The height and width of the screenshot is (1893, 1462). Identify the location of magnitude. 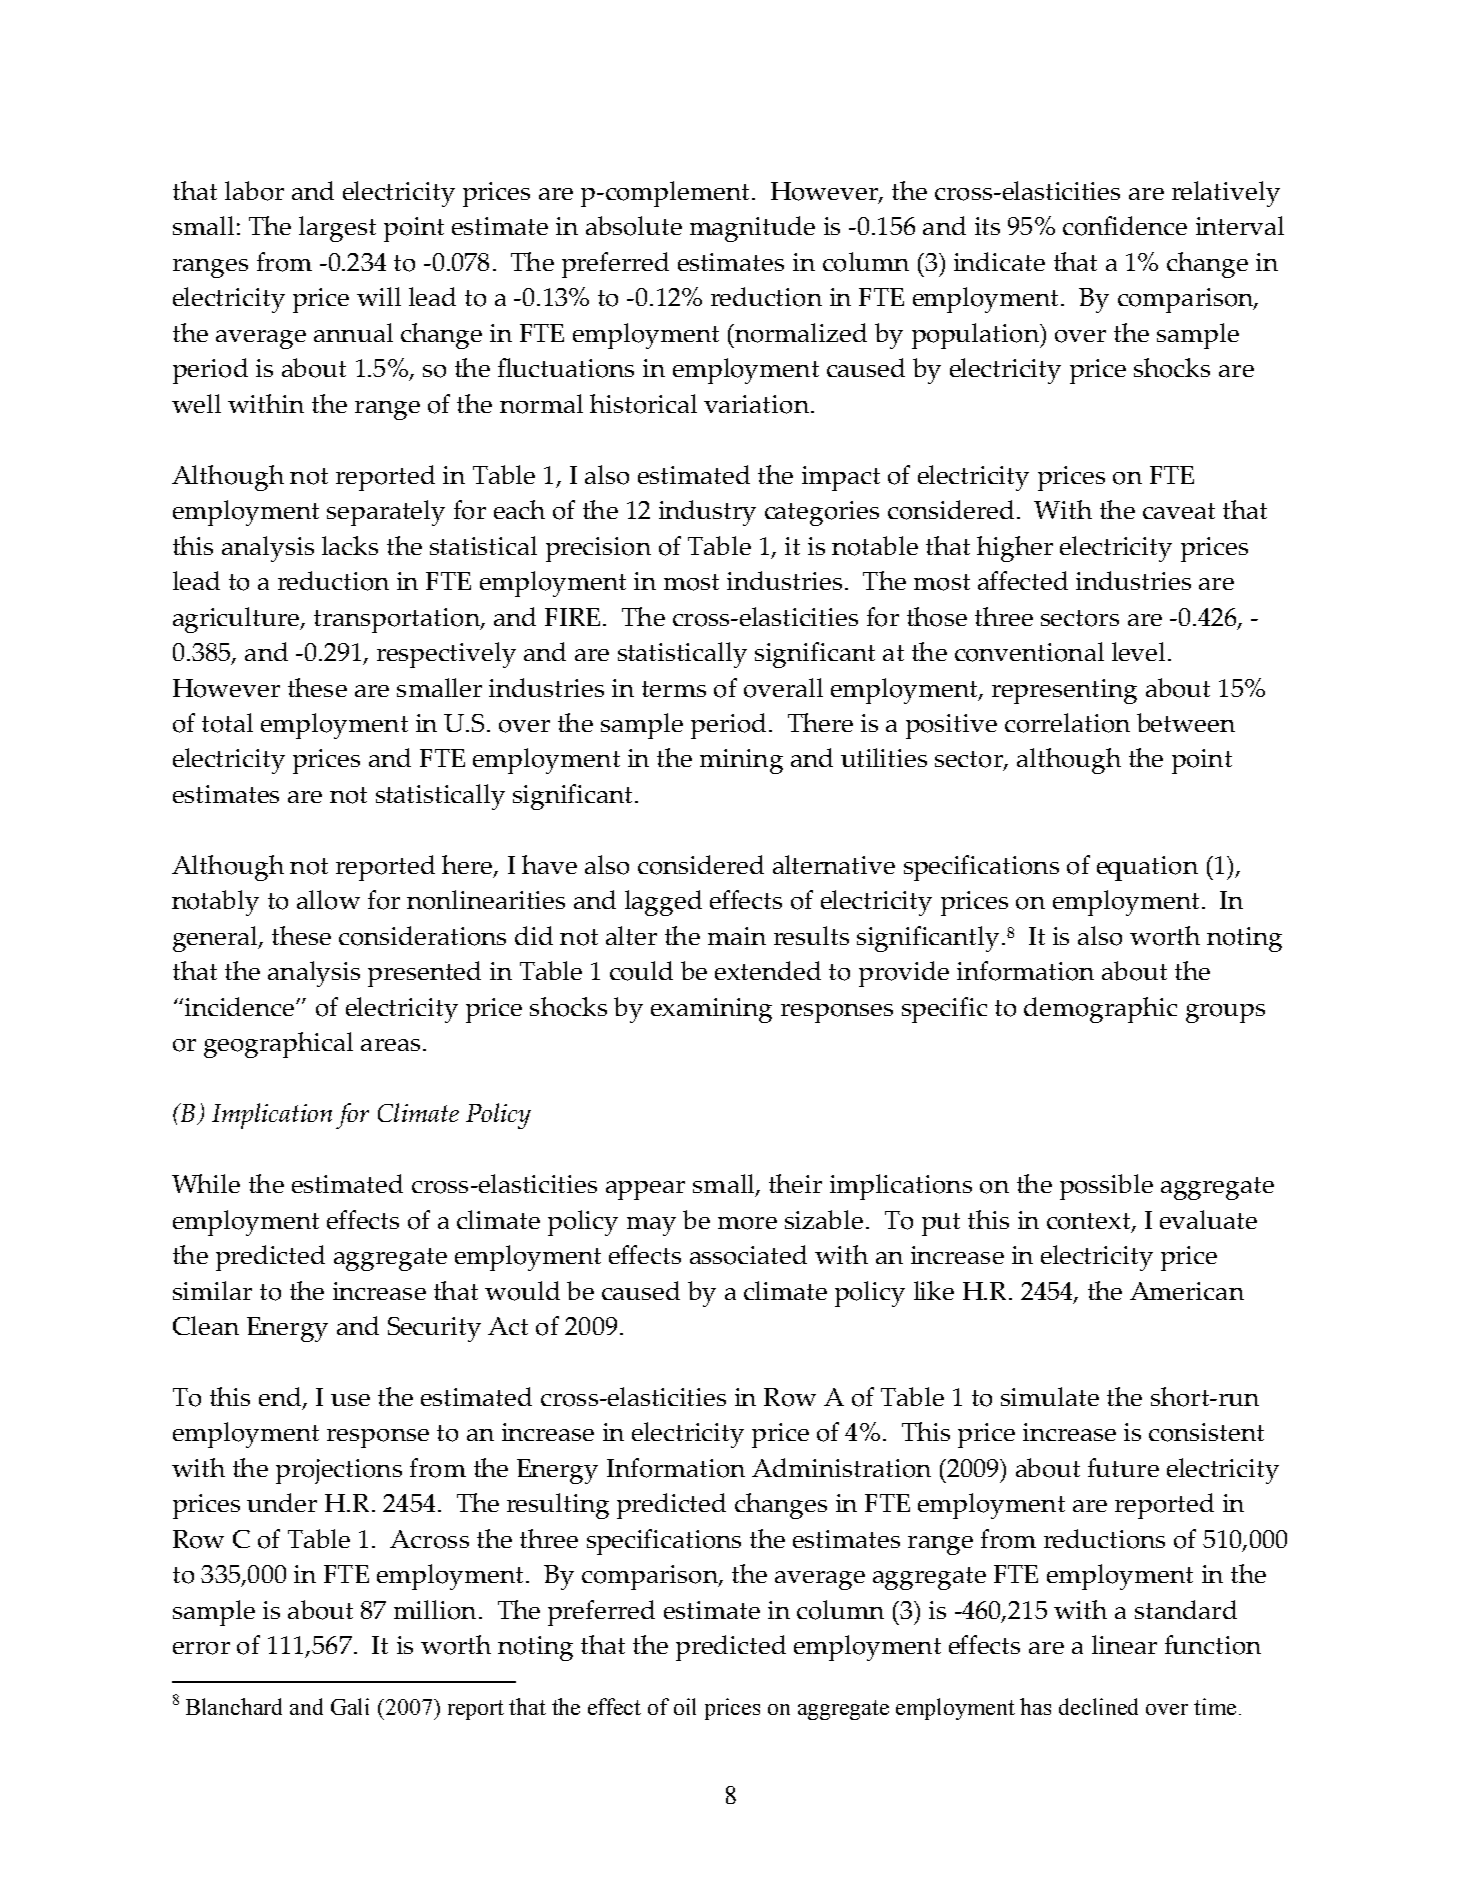
(752, 229).
